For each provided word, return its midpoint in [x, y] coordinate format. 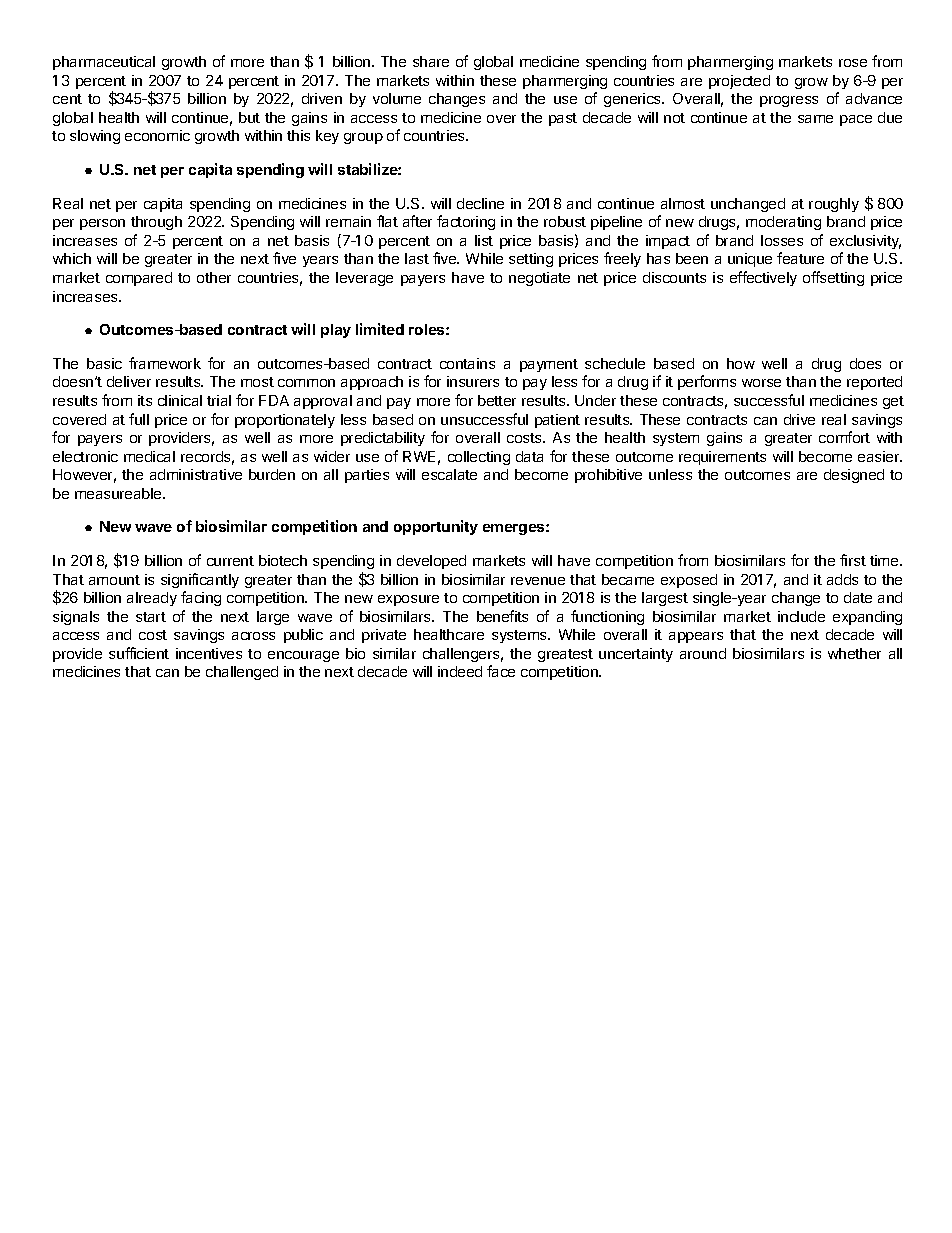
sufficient [139, 653]
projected [739, 82]
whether [854, 653]
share [431, 61]
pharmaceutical [104, 63]
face [501, 671]
